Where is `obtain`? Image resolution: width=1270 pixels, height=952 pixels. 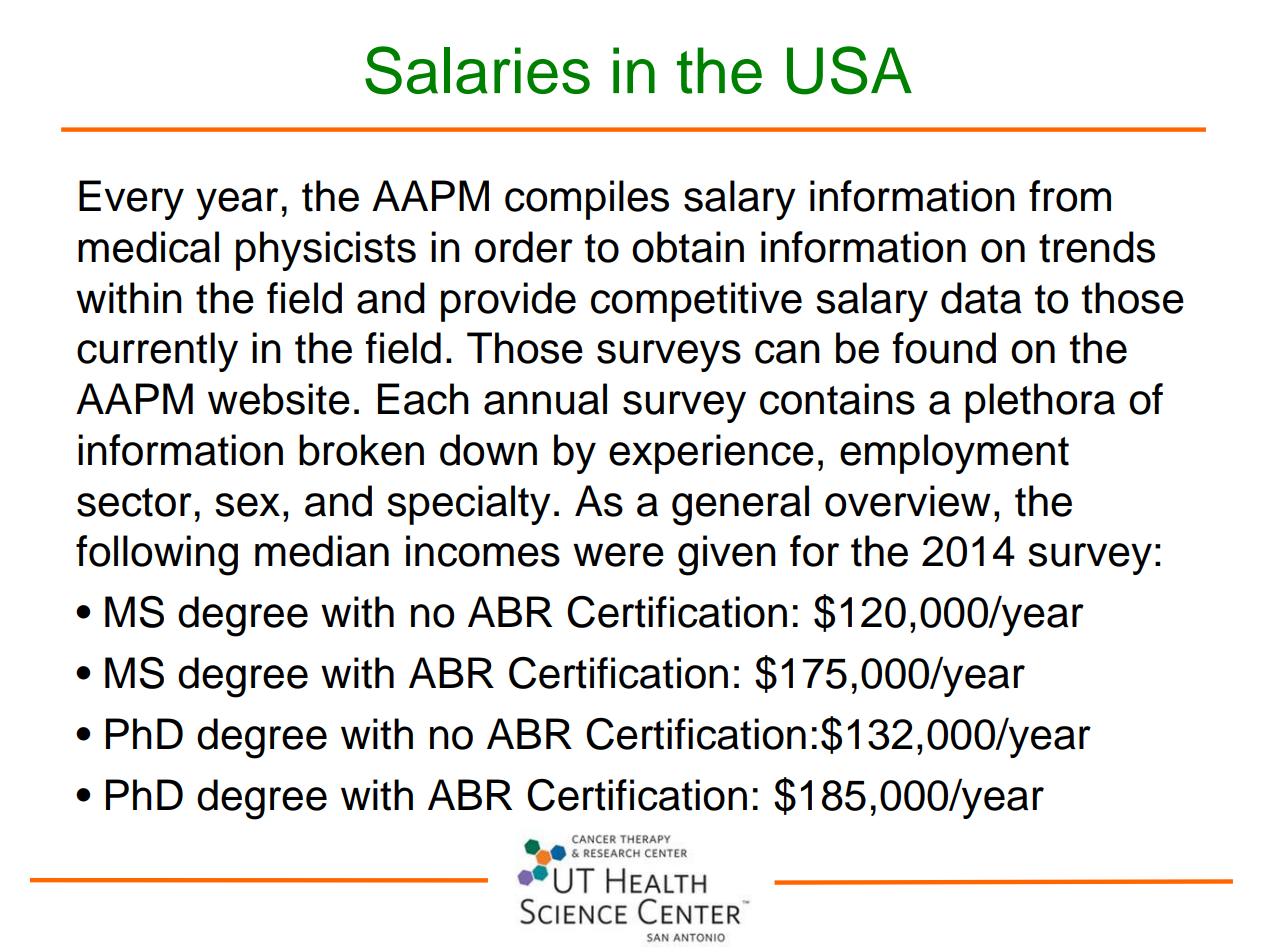
obtain is located at coordinates (688, 247).
